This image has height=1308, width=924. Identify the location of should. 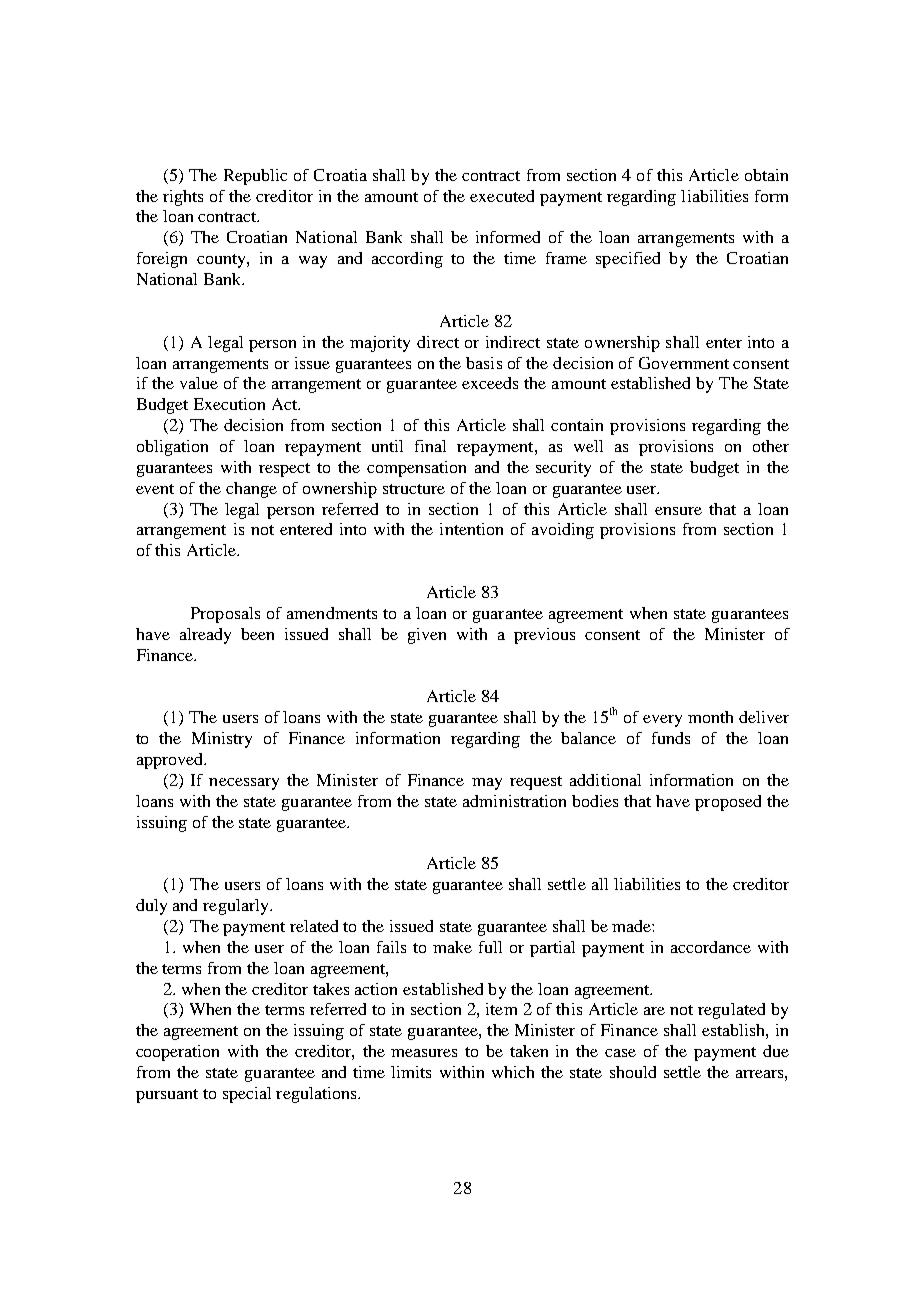
(633, 1072).
